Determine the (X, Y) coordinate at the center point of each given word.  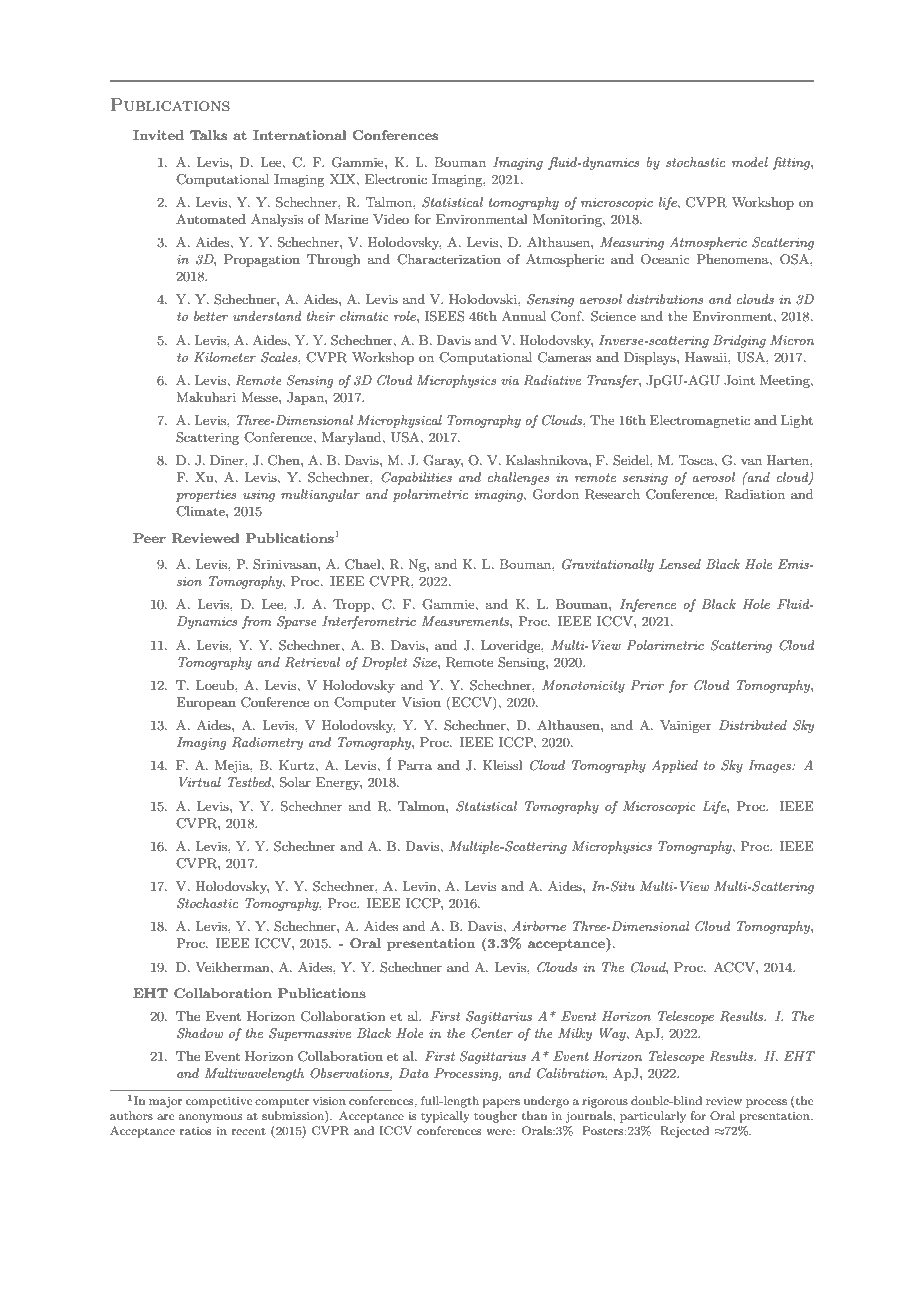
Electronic (396, 179)
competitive (219, 1102)
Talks (208, 135)
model (750, 162)
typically (445, 1117)
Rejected (684, 1132)
